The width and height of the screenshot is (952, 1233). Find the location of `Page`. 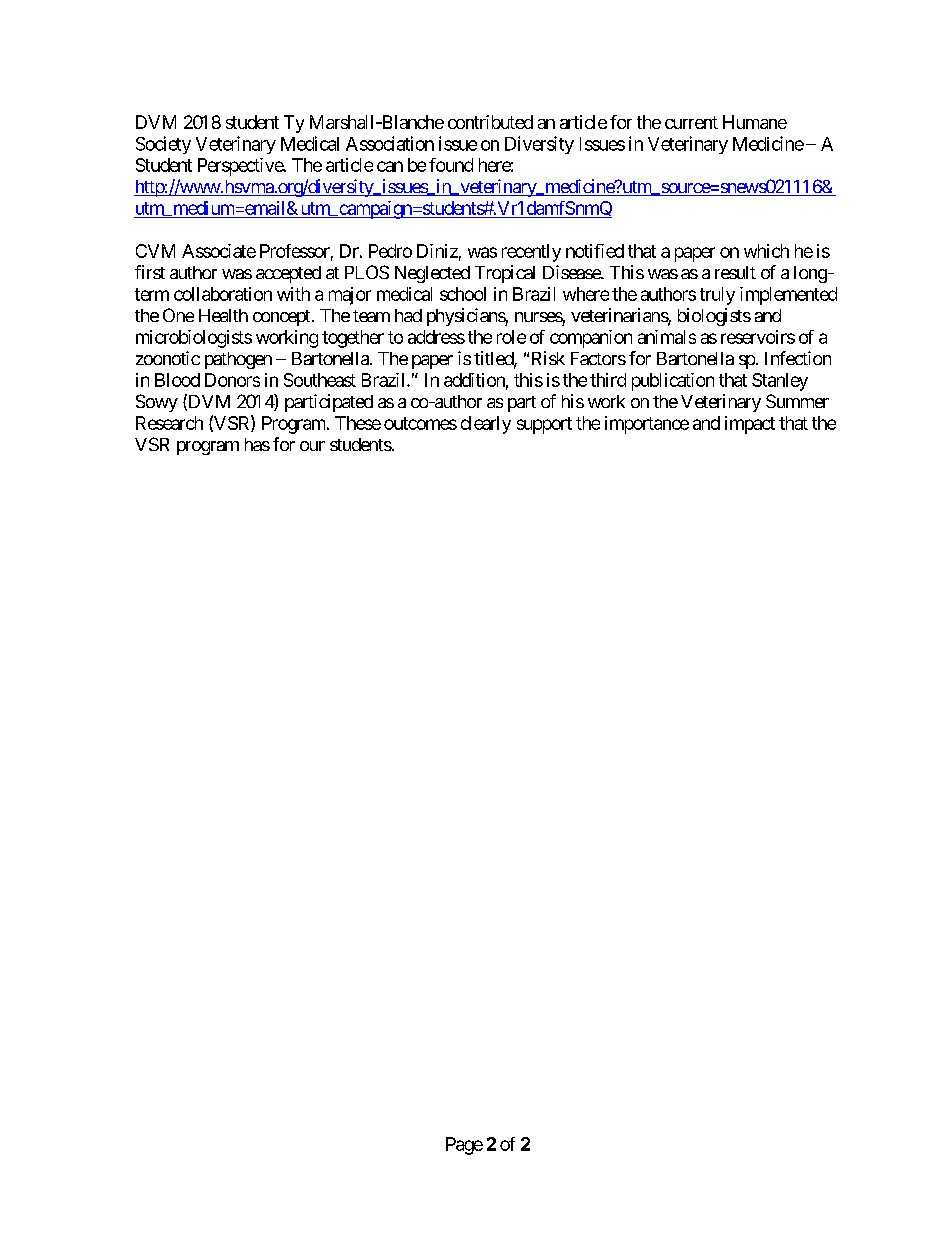

Page is located at coordinates (464, 1146).
